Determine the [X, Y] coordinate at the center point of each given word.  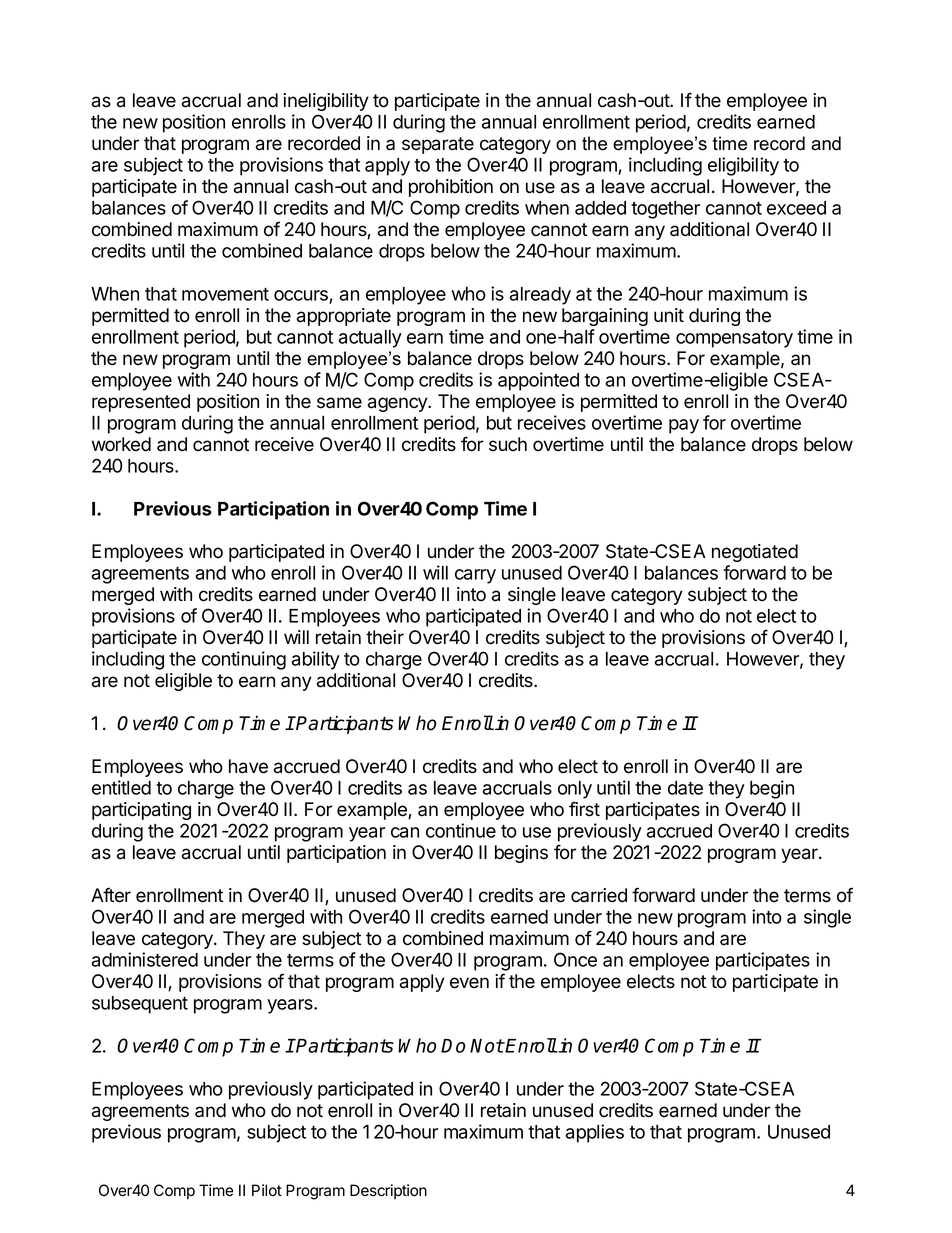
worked [121, 444]
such [508, 444]
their [385, 637]
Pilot [267, 1190]
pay [684, 426]
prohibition [451, 188]
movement [225, 294]
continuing [244, 660]
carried [599, 895]
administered [145, 959]
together [665, 210]
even [469, 983]
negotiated [755, 553]
